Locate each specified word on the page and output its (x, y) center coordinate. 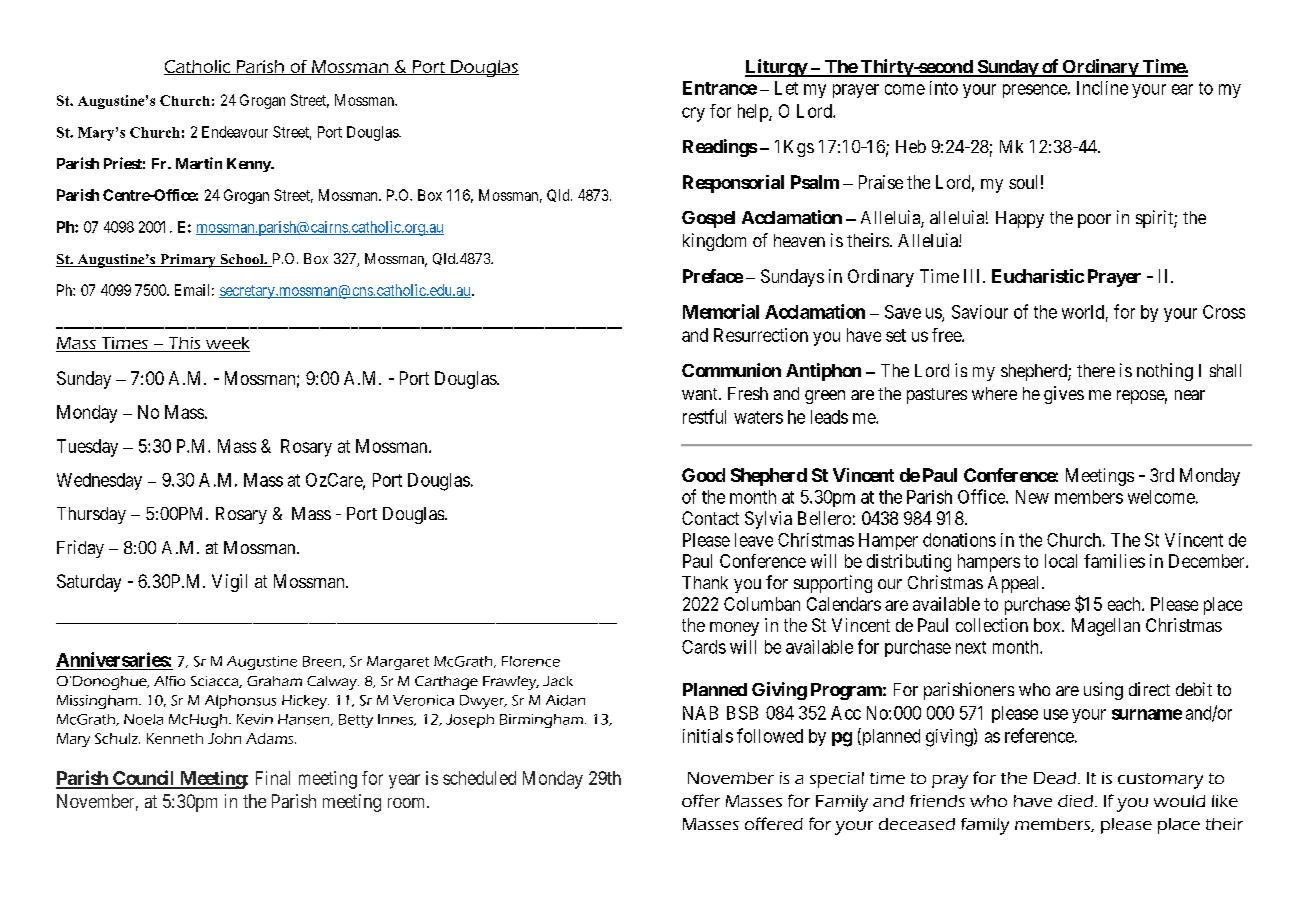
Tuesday (87, 448)
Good (703, 475)
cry (693, 114)
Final (273, 778)
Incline (1102, 88)
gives (1064, 395)
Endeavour (235, 132)
